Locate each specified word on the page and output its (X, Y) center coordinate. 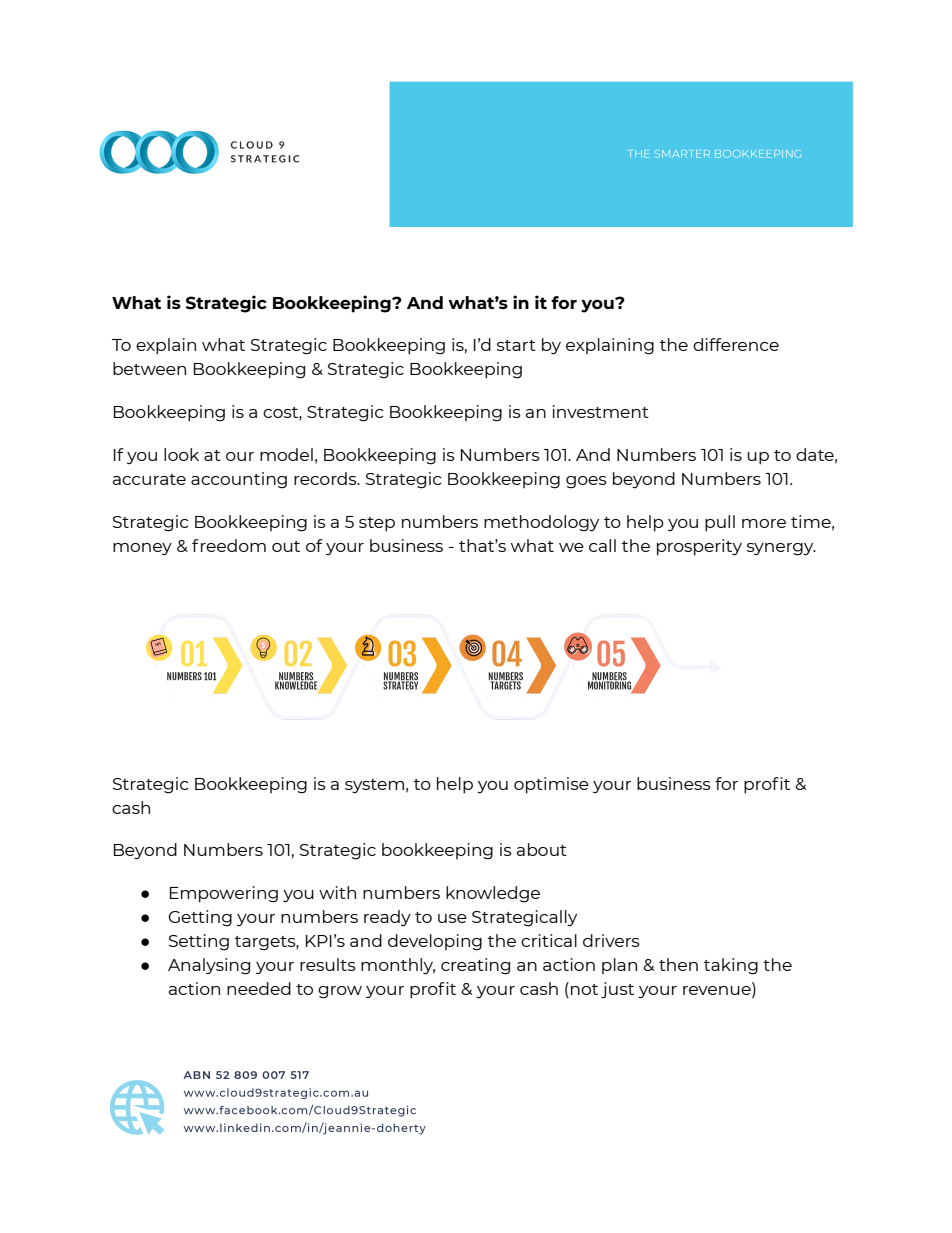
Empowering (224, 894)
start (516, 345)
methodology (541, 523)
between (149, 368)
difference (736, 344)
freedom (229, 545)
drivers (611, 940)
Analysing (209, 966)
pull (720, 523)
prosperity (699, 547)
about (542, 849)
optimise (551, 785)
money (142, 549)
